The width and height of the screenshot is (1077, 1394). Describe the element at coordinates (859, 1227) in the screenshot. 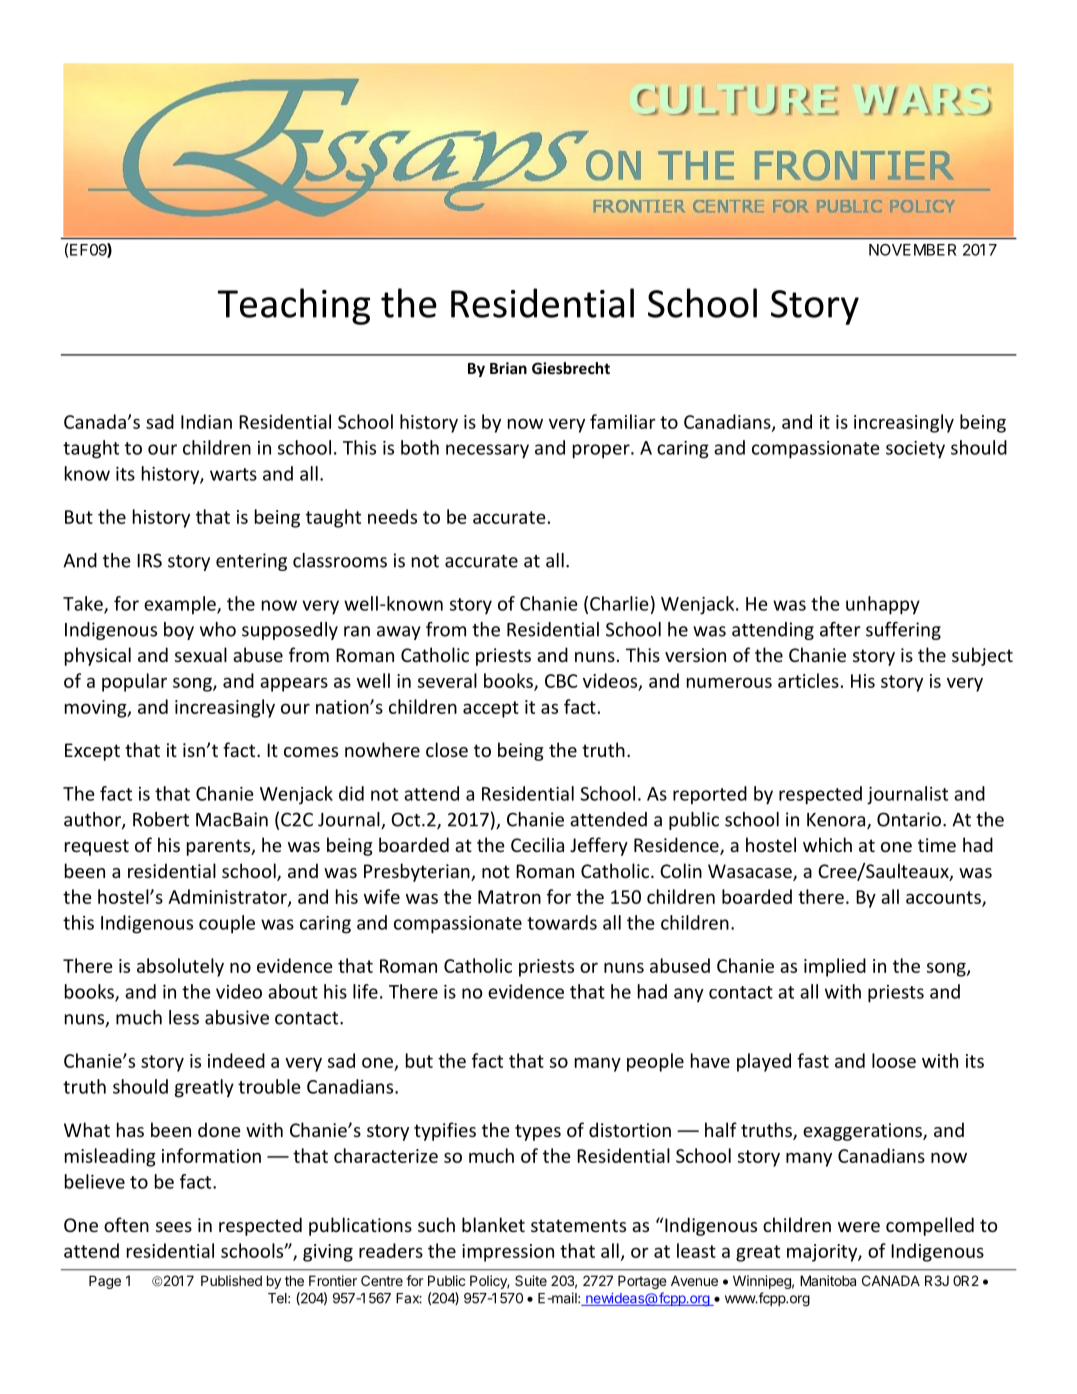

I see `were` at that location.
